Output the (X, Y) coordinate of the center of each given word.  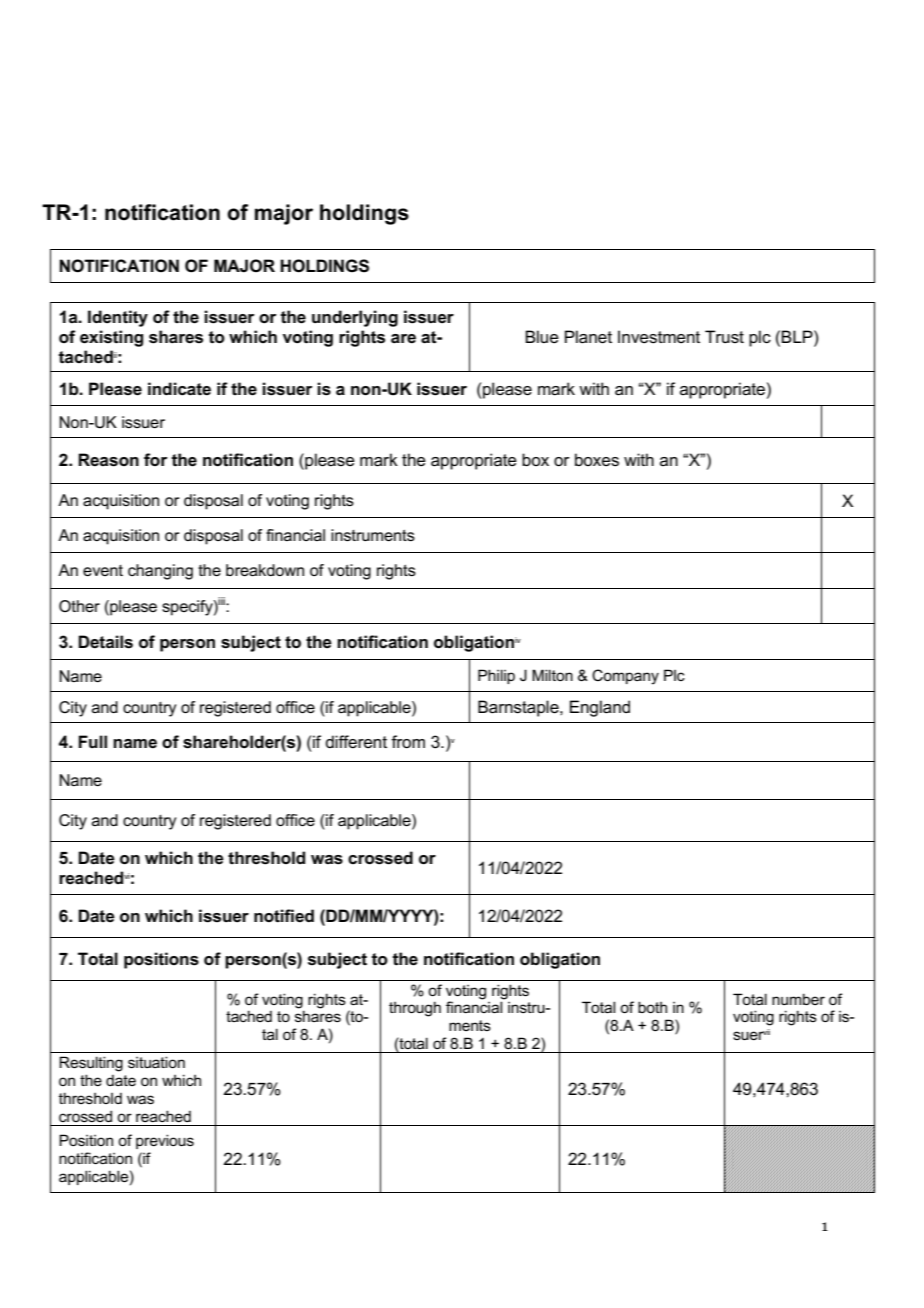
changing (160, 572)
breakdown (265, 570)
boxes (597, 460)
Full (92, 741)
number (798, 999)
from (408, 742)
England (600, 708)
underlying (355, 318)
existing (111, 338)
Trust (724, 337)
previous (165, 1141)
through (415, 1009)
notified (284, 916)
